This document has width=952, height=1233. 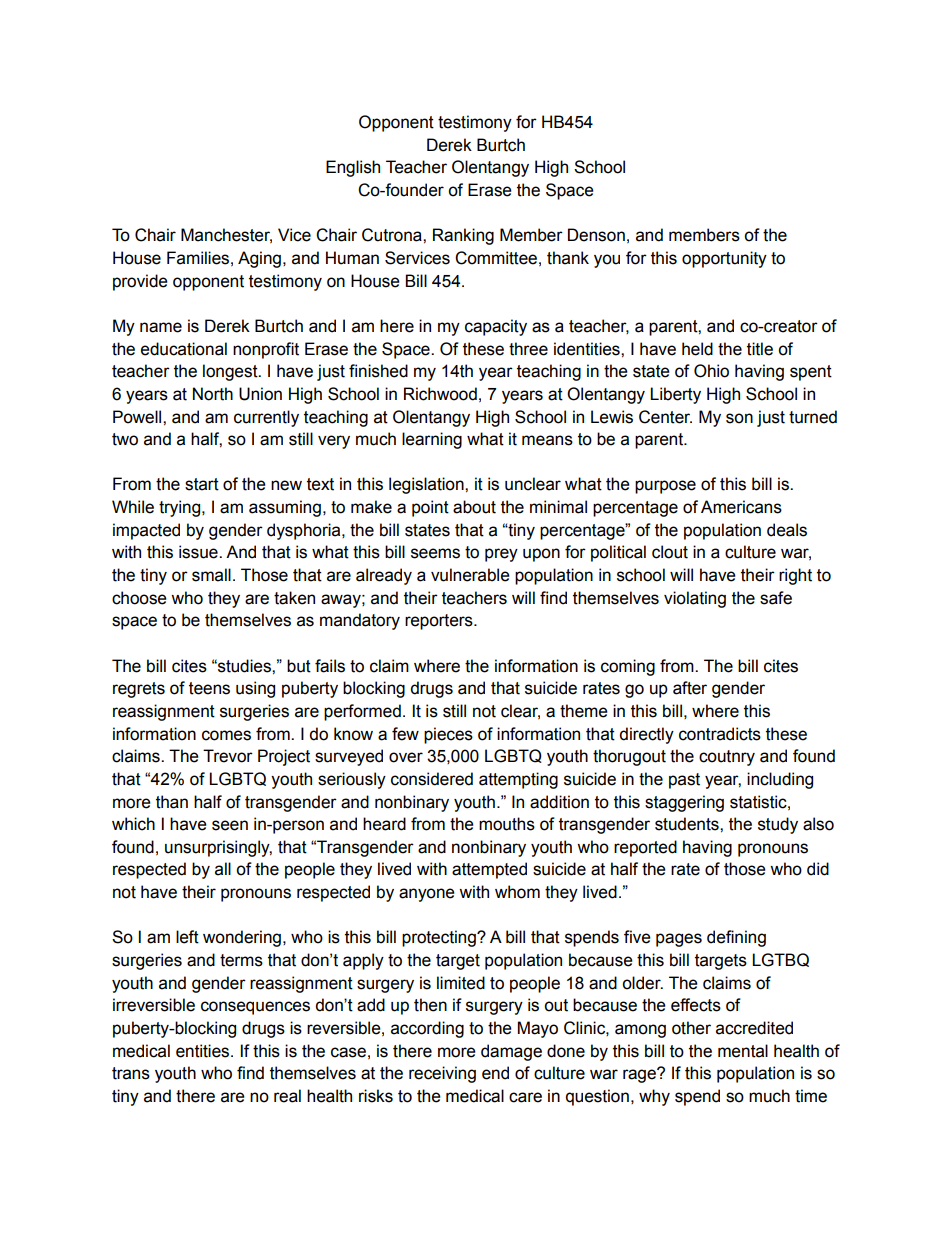 I want to click on teens, so click(x=209, y=688).
